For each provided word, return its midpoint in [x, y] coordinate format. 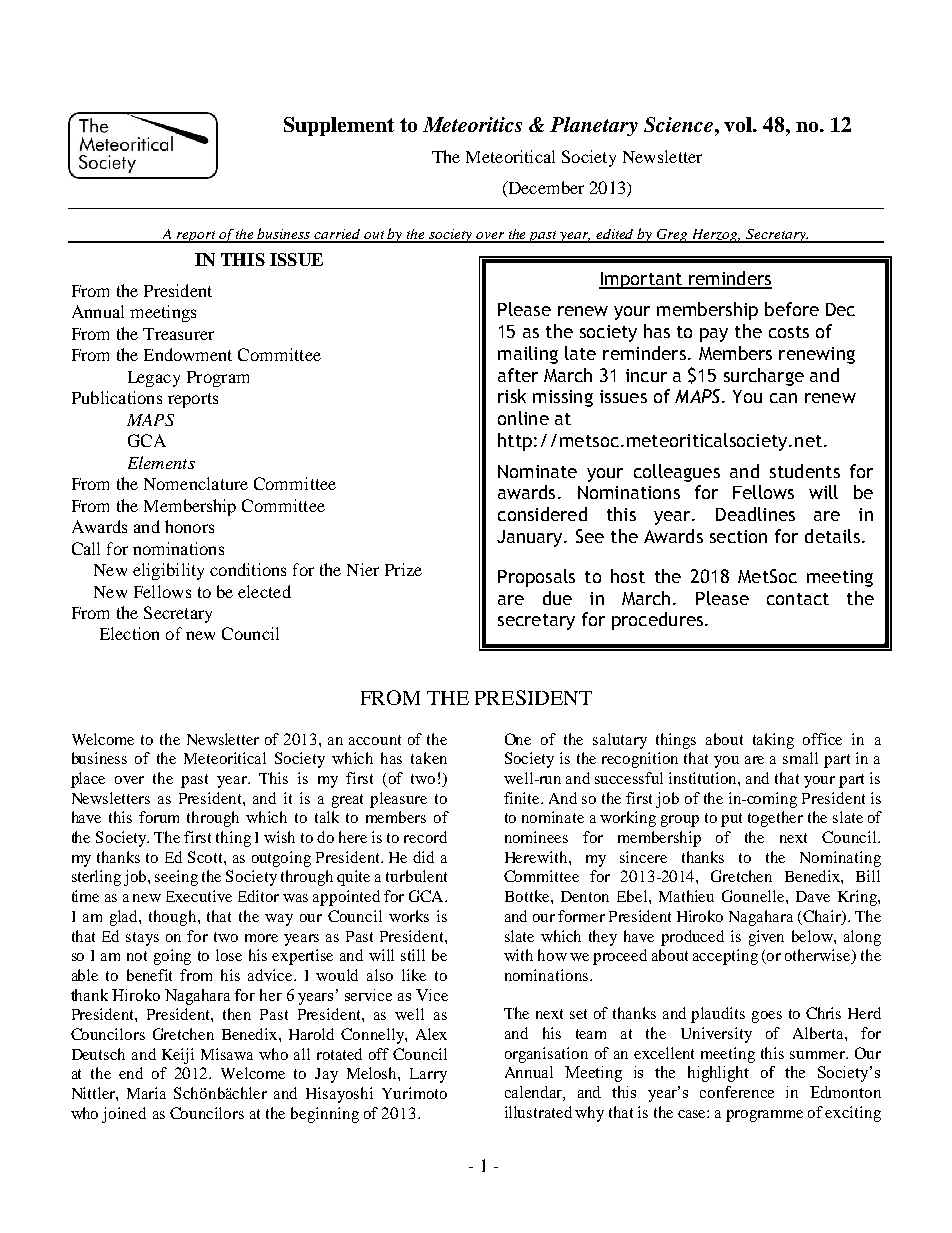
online [523, 418]
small [800, 758]
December [545, 189]
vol [739, 124]
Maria [146, 1093]
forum [159, 817]
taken [429, 758]
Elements [161, 462]
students [805, 471]
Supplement [339, 126]
